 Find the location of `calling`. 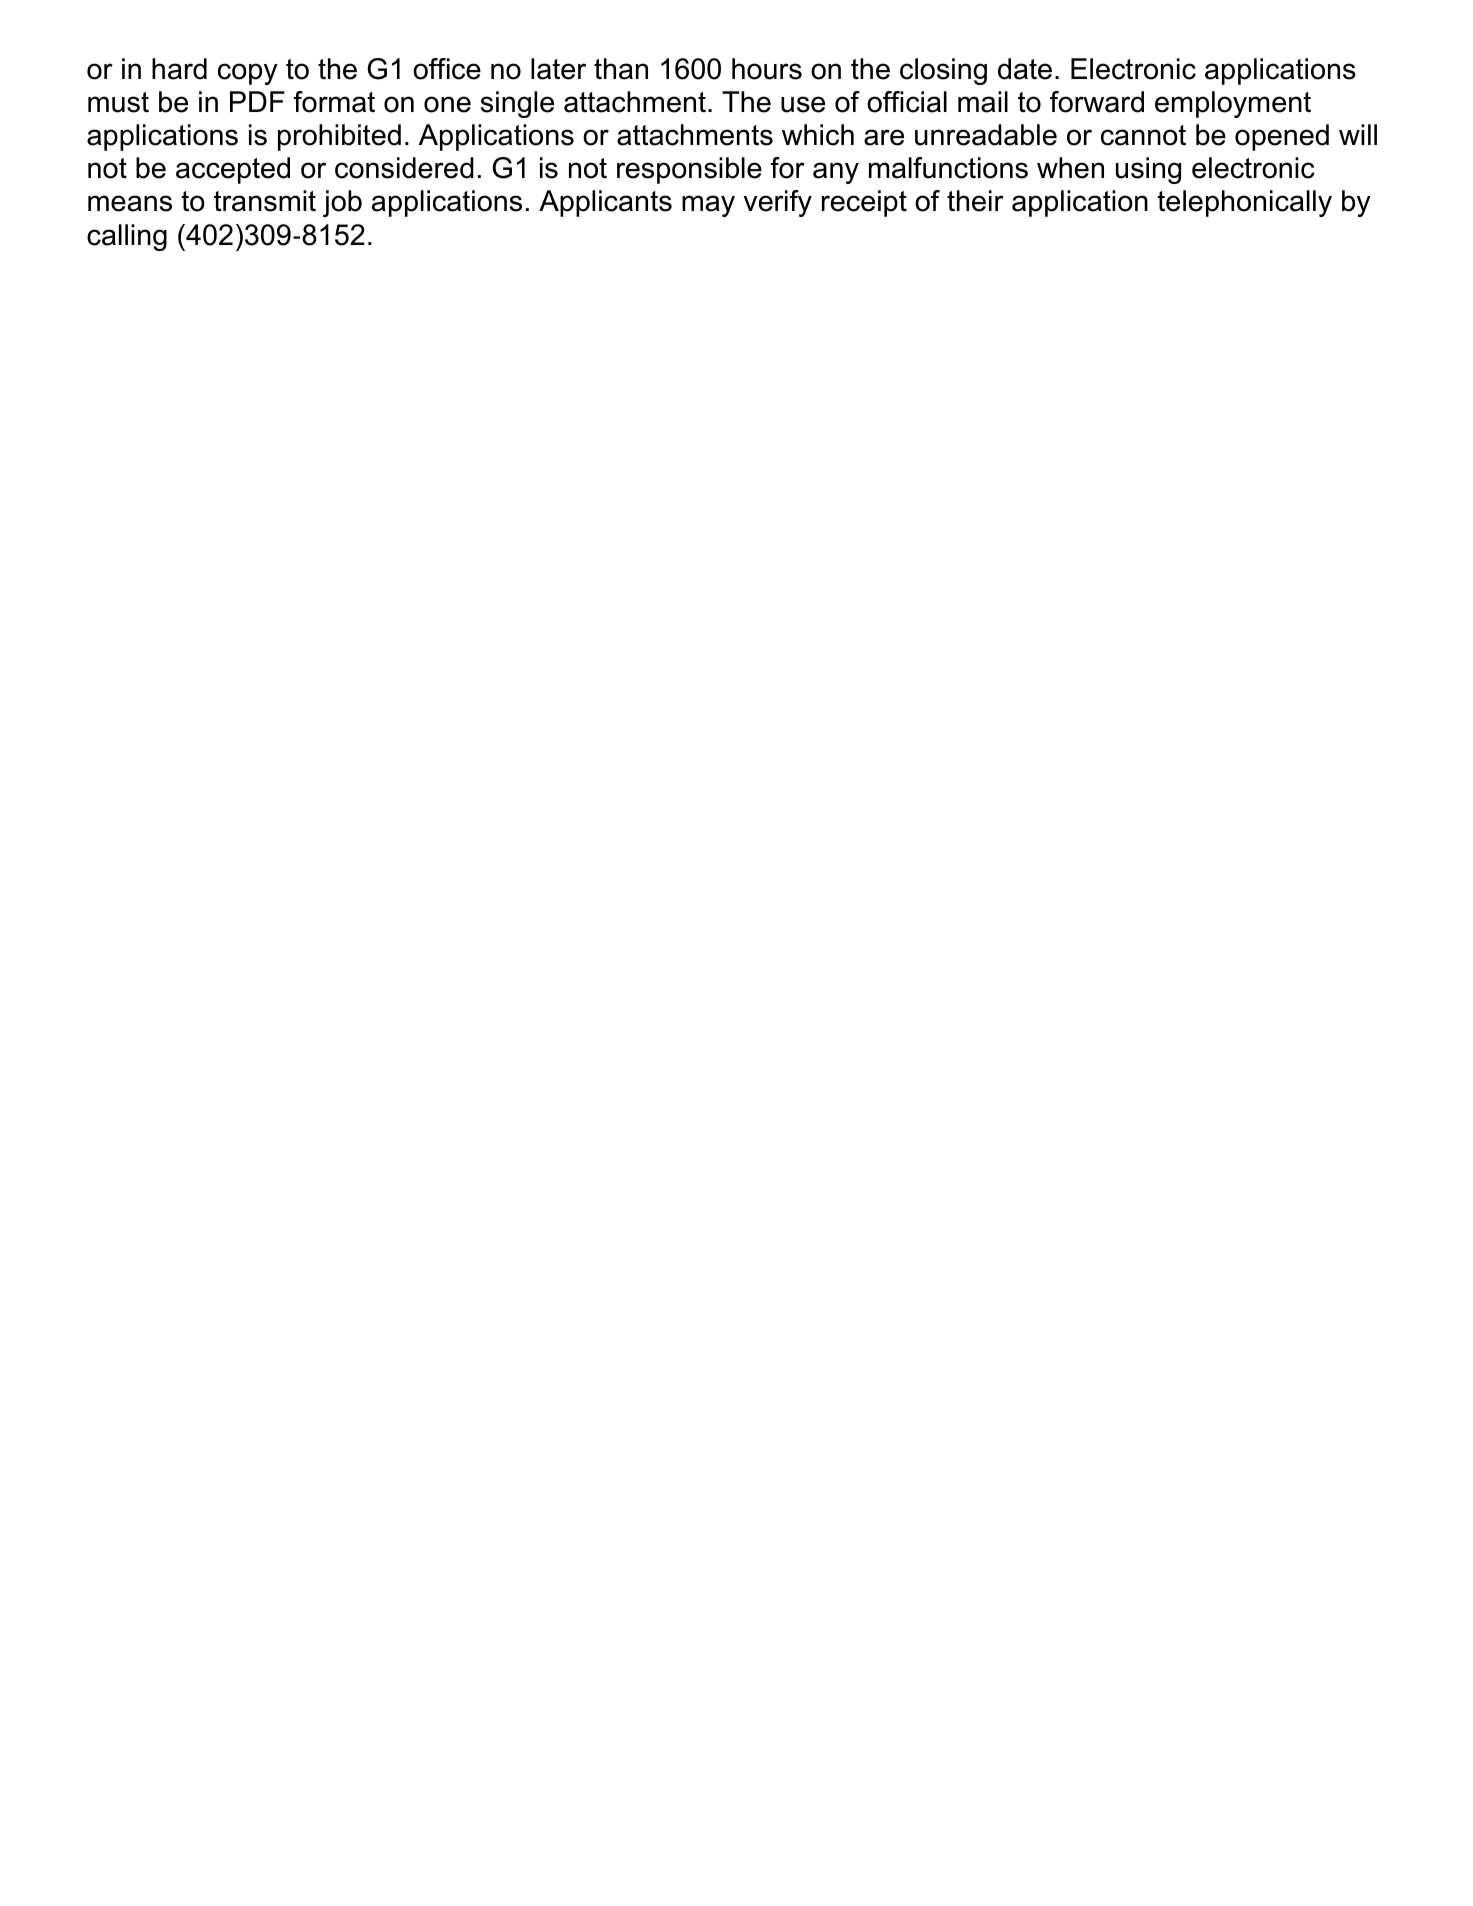

calling is located at coordinates (127, 237).
